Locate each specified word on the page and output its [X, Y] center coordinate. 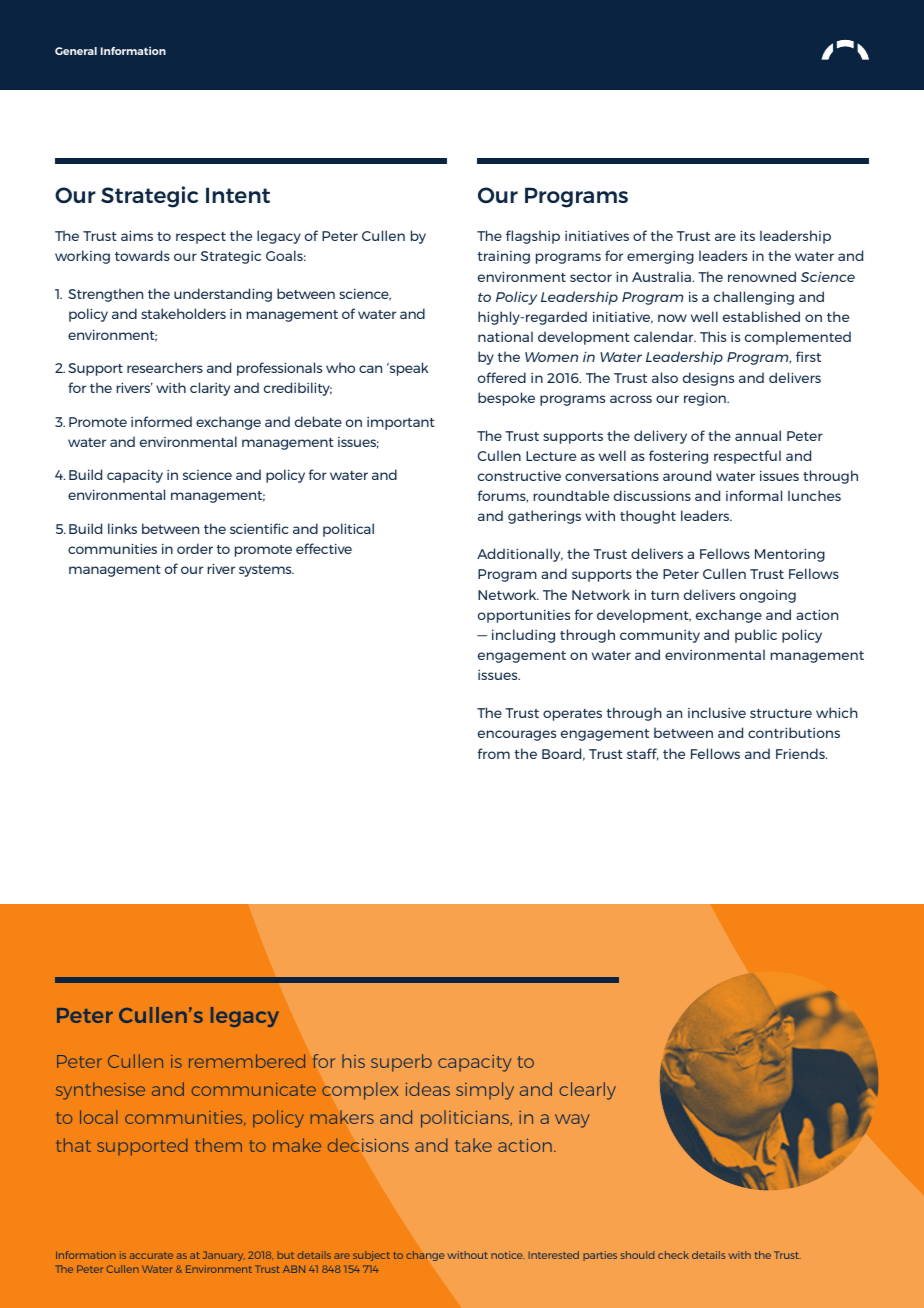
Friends [801, 753]
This [713, 336]
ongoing [768, 596]
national [505, 336]
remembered [247, 1061]
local [98, 1117]
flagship [533, 237]
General [76, 51]
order [195, 548]
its [747, 235]
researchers [165, 367]
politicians [466, 1119]
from [494, 753]
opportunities [524, 616]
